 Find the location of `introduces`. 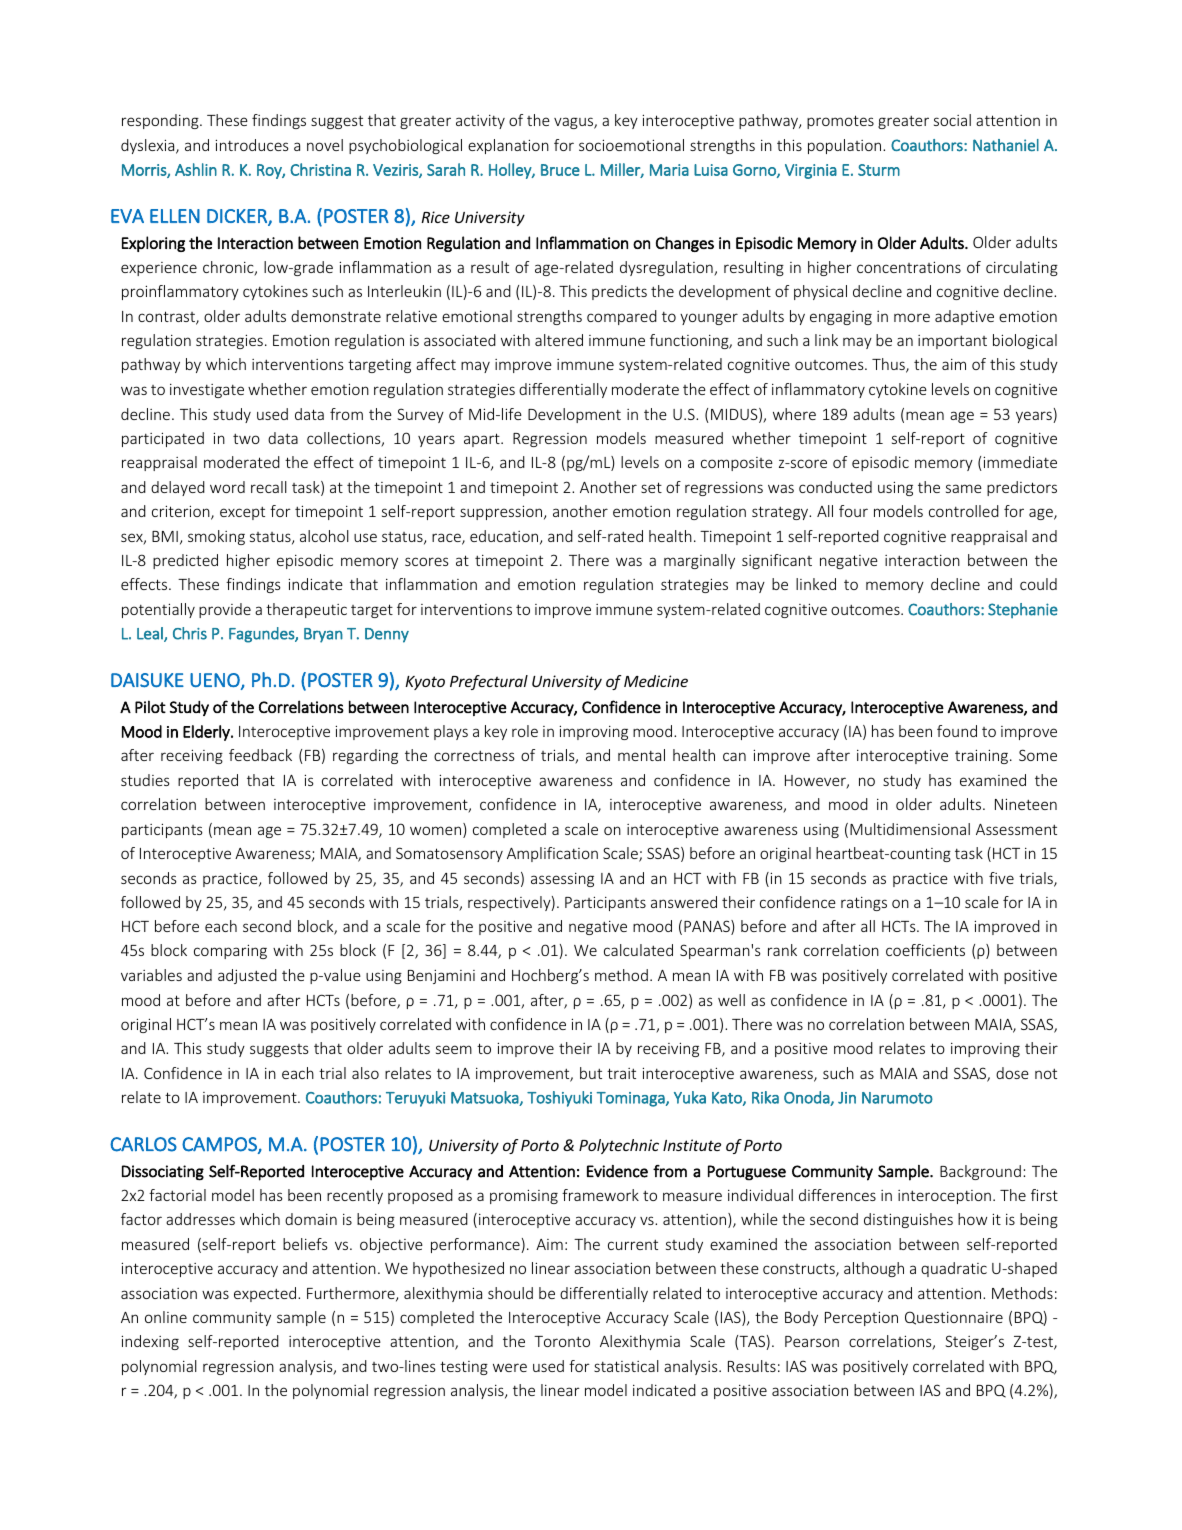

introduces is located at coordinates (252, 145).
